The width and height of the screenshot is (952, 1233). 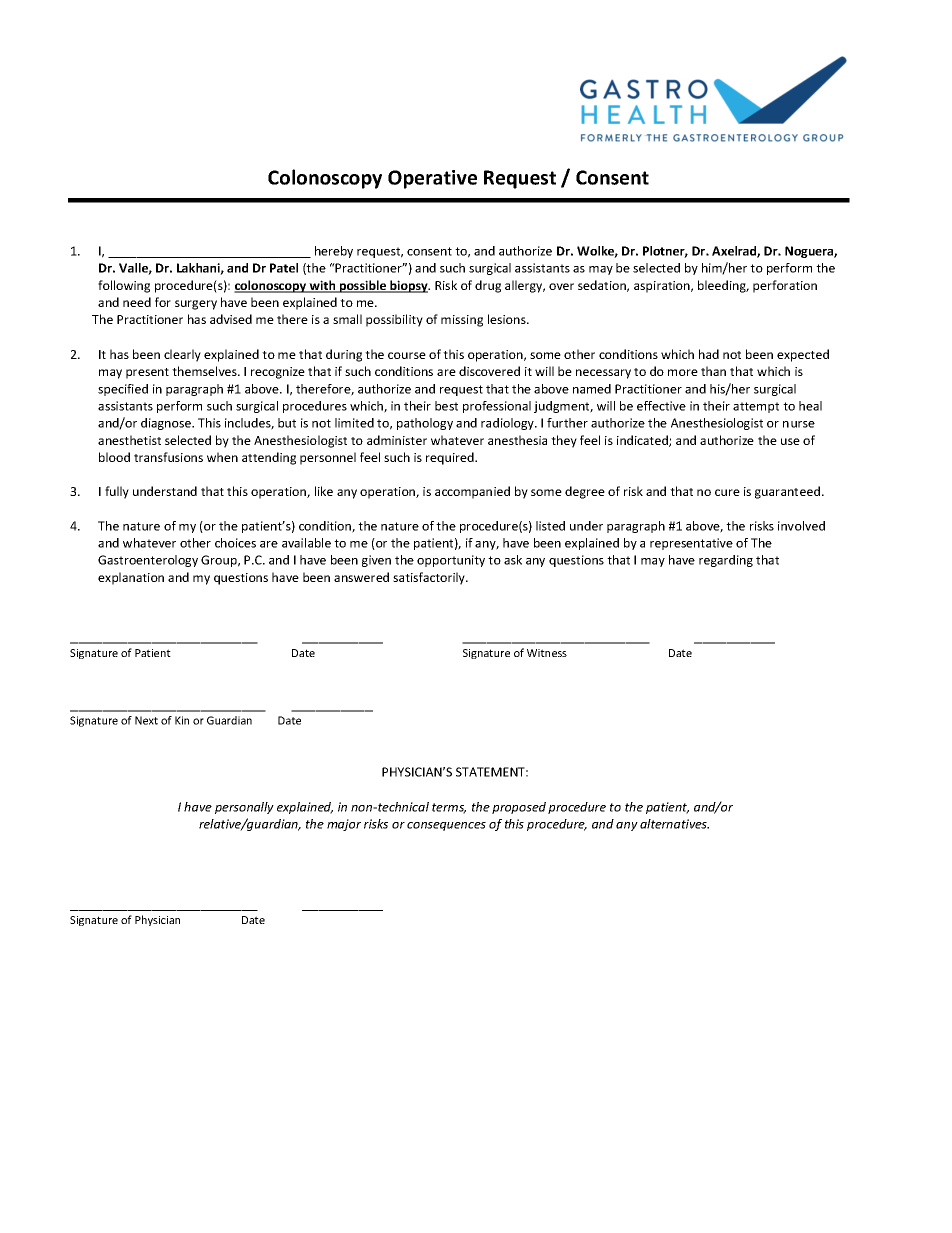 What do you see at coordinates (167, 424) in the screenshot?
I see `diagnose` at bounding box center [167, 424].
